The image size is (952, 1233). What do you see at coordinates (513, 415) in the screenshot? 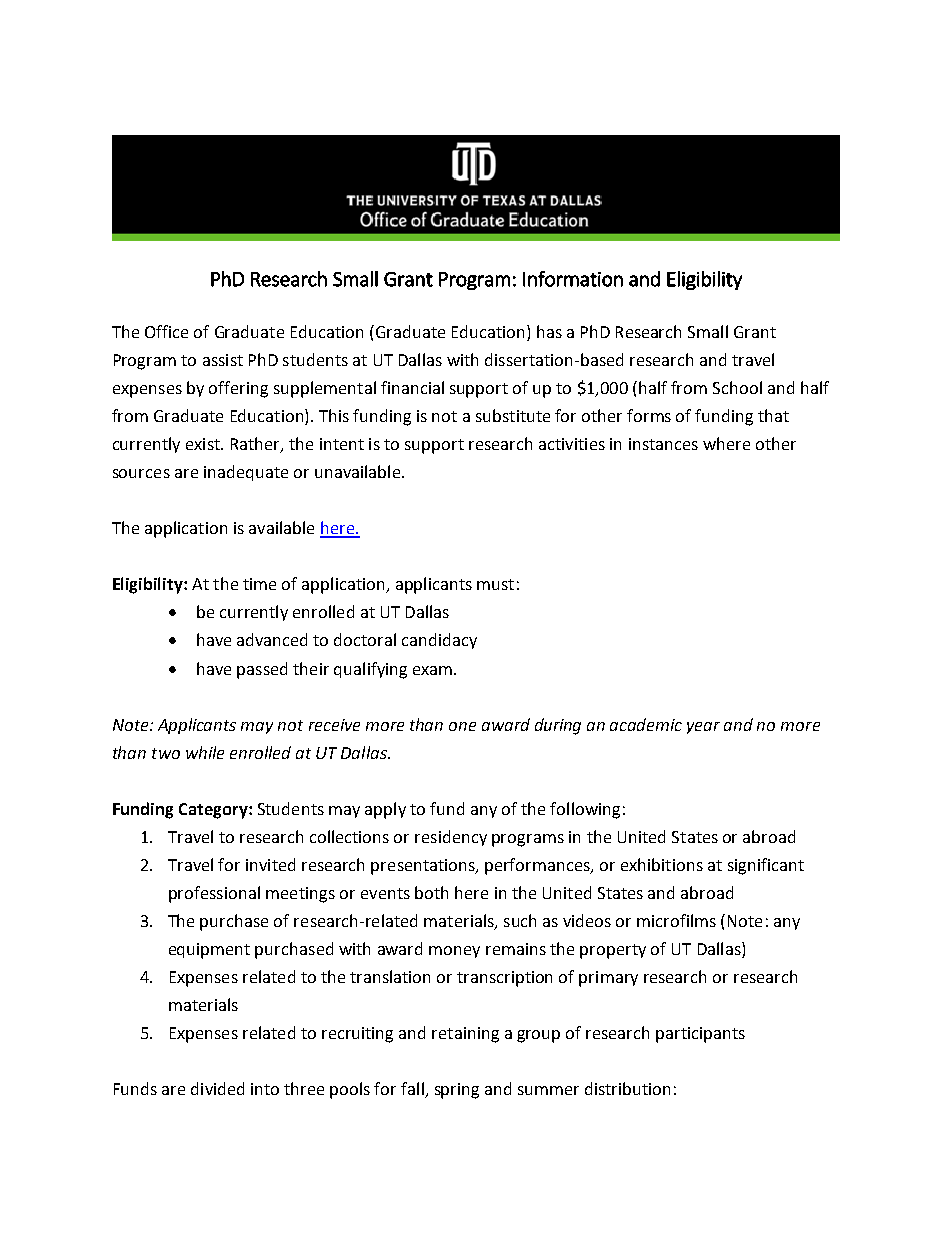
I see `substitute` at bounding box center [513, 415].
